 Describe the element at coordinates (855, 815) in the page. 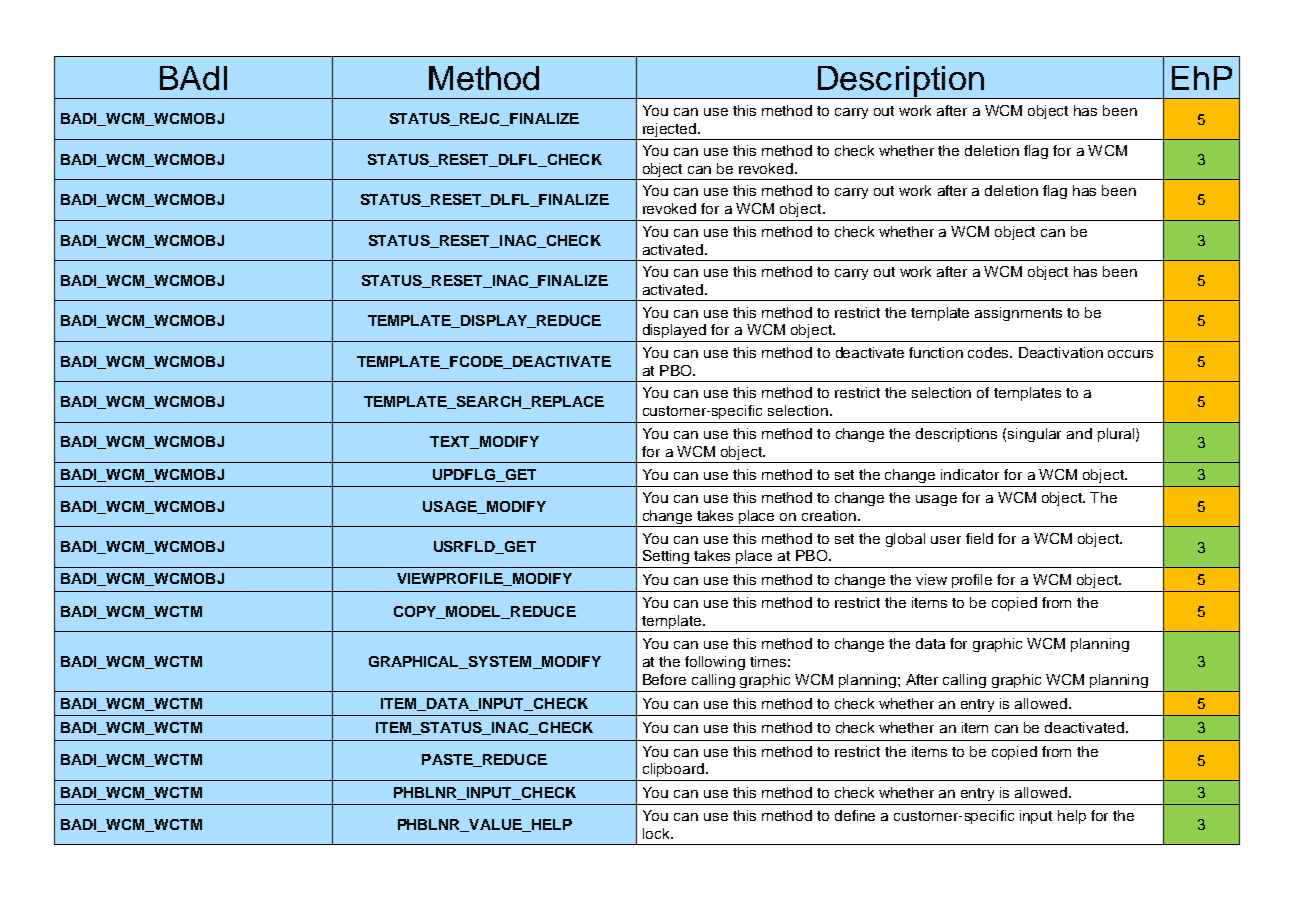

I see `define` at that location.
